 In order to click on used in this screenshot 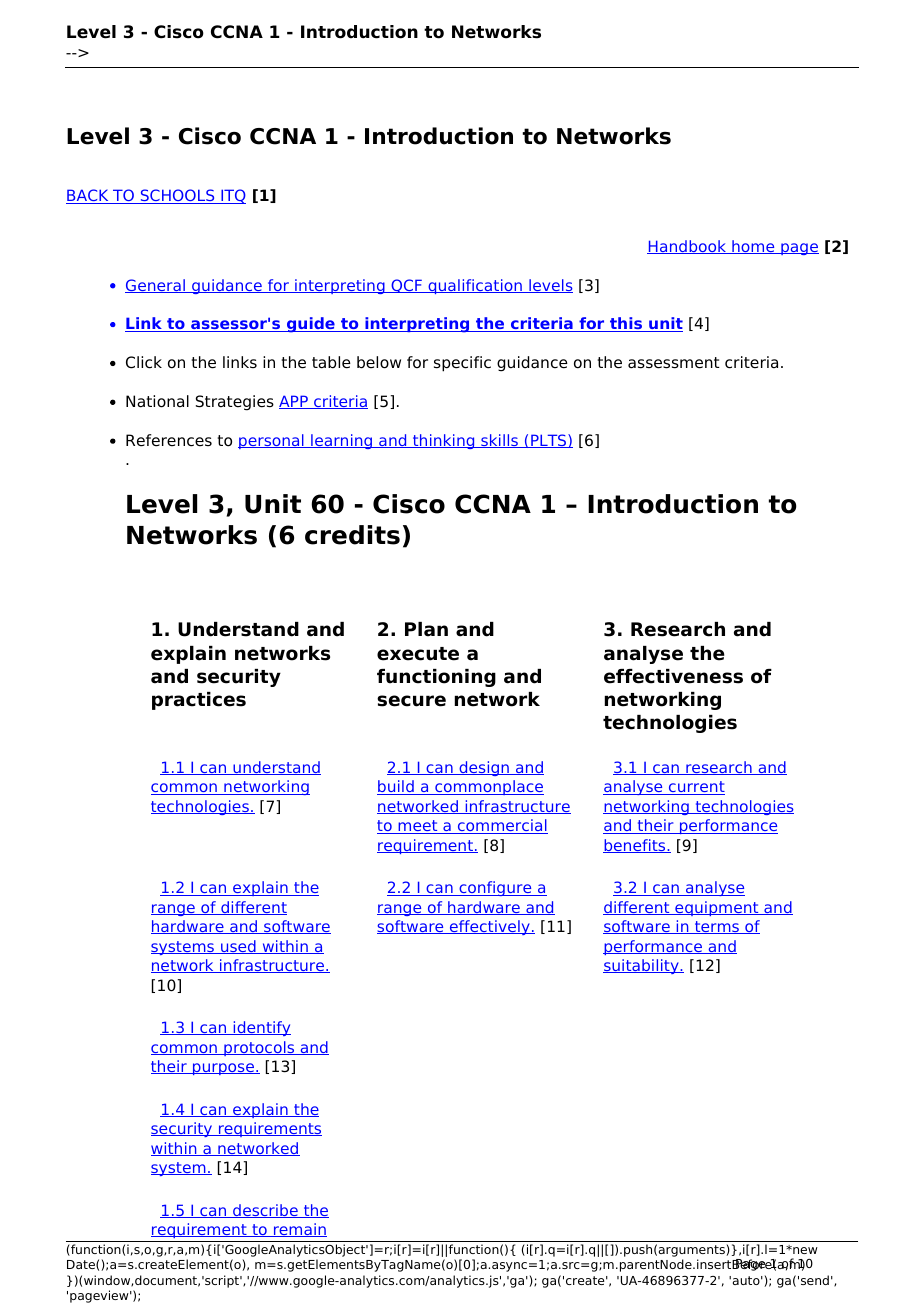, I will do `click(238, 947)`.
